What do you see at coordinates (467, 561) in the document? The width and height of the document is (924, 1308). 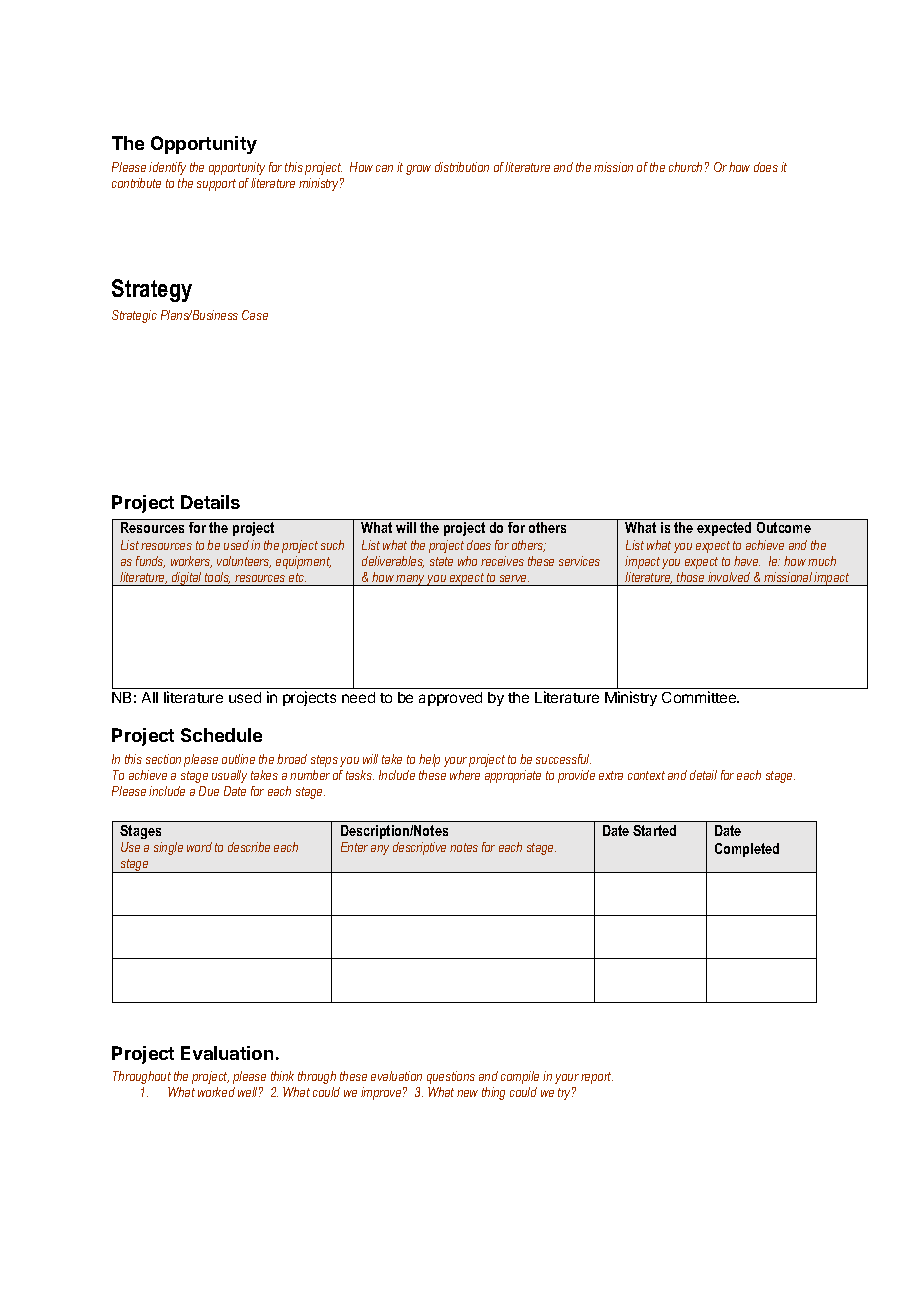 I see `who` at bounding box center [467, 561].
